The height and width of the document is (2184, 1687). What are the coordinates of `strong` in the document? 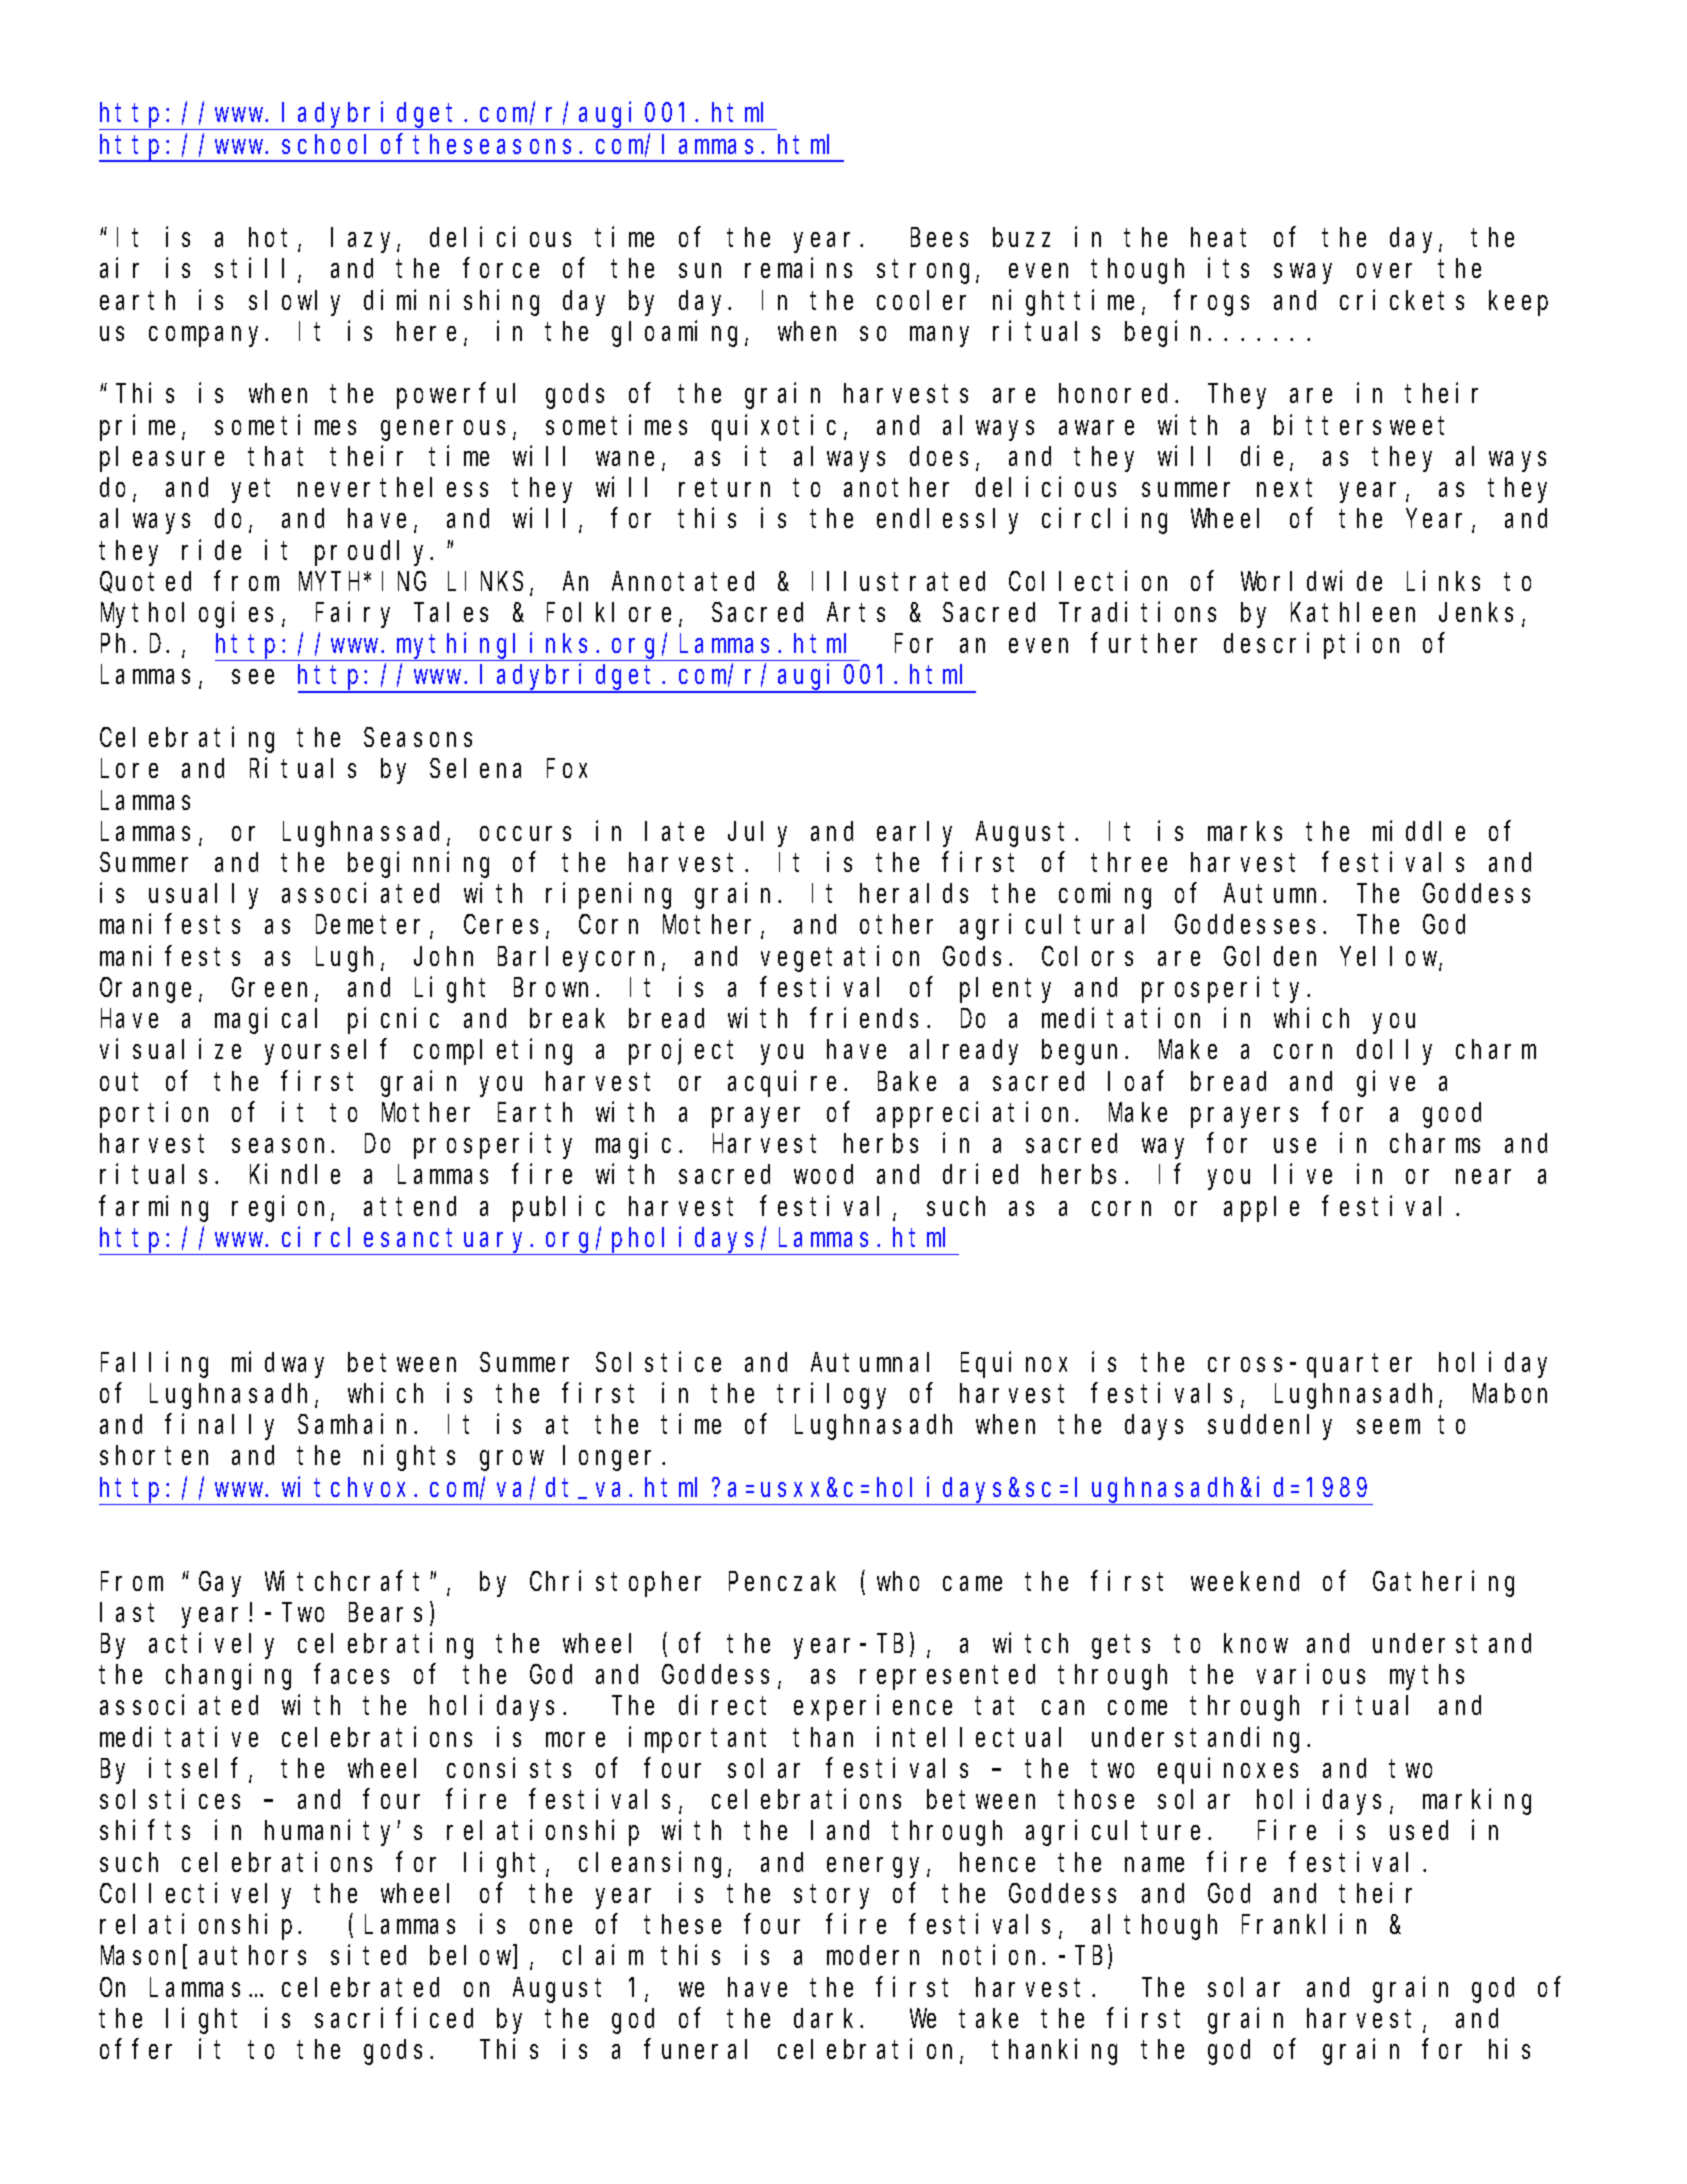 It's located at (927, 272).
